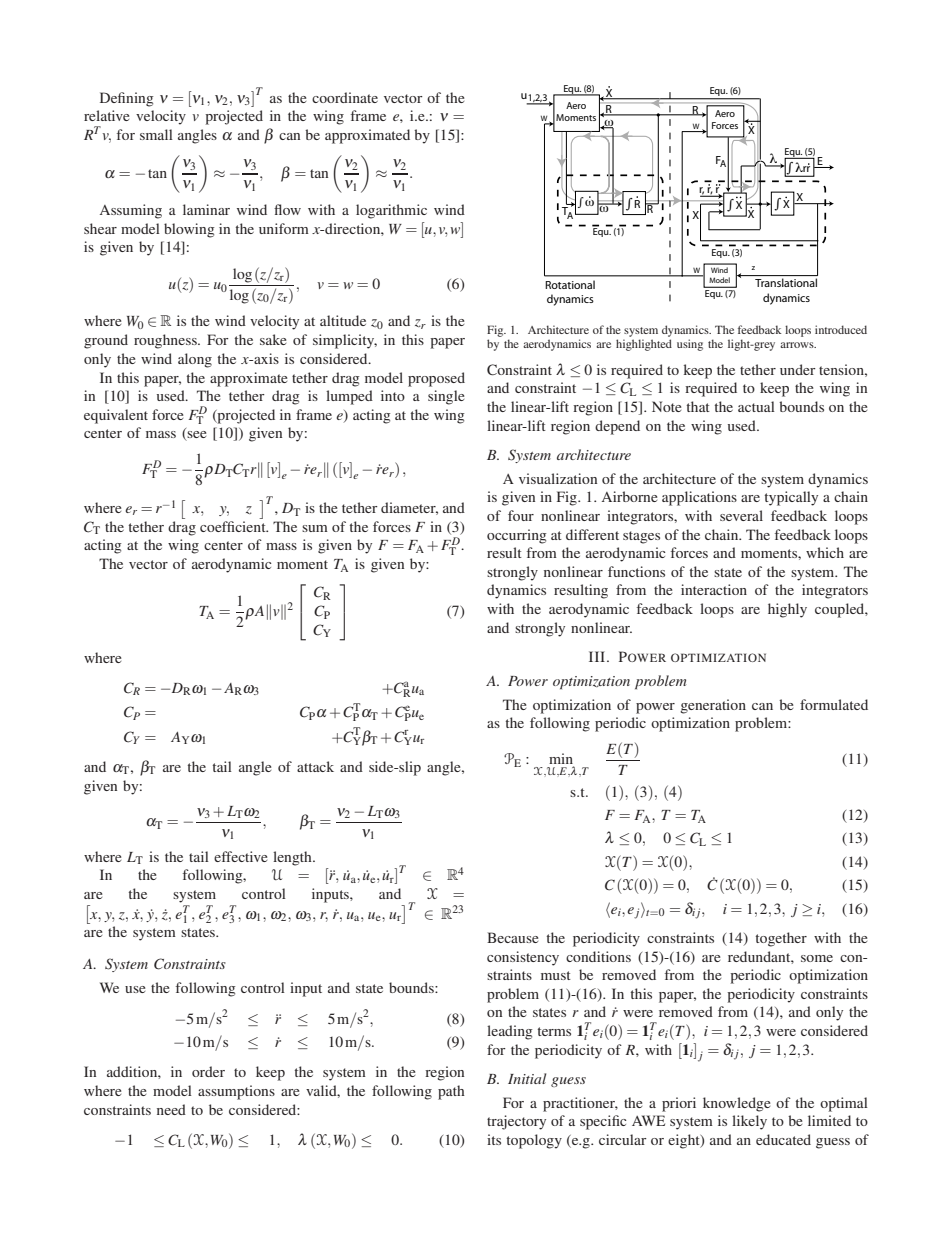  I want to click on coordinate, so click(345, 97).
